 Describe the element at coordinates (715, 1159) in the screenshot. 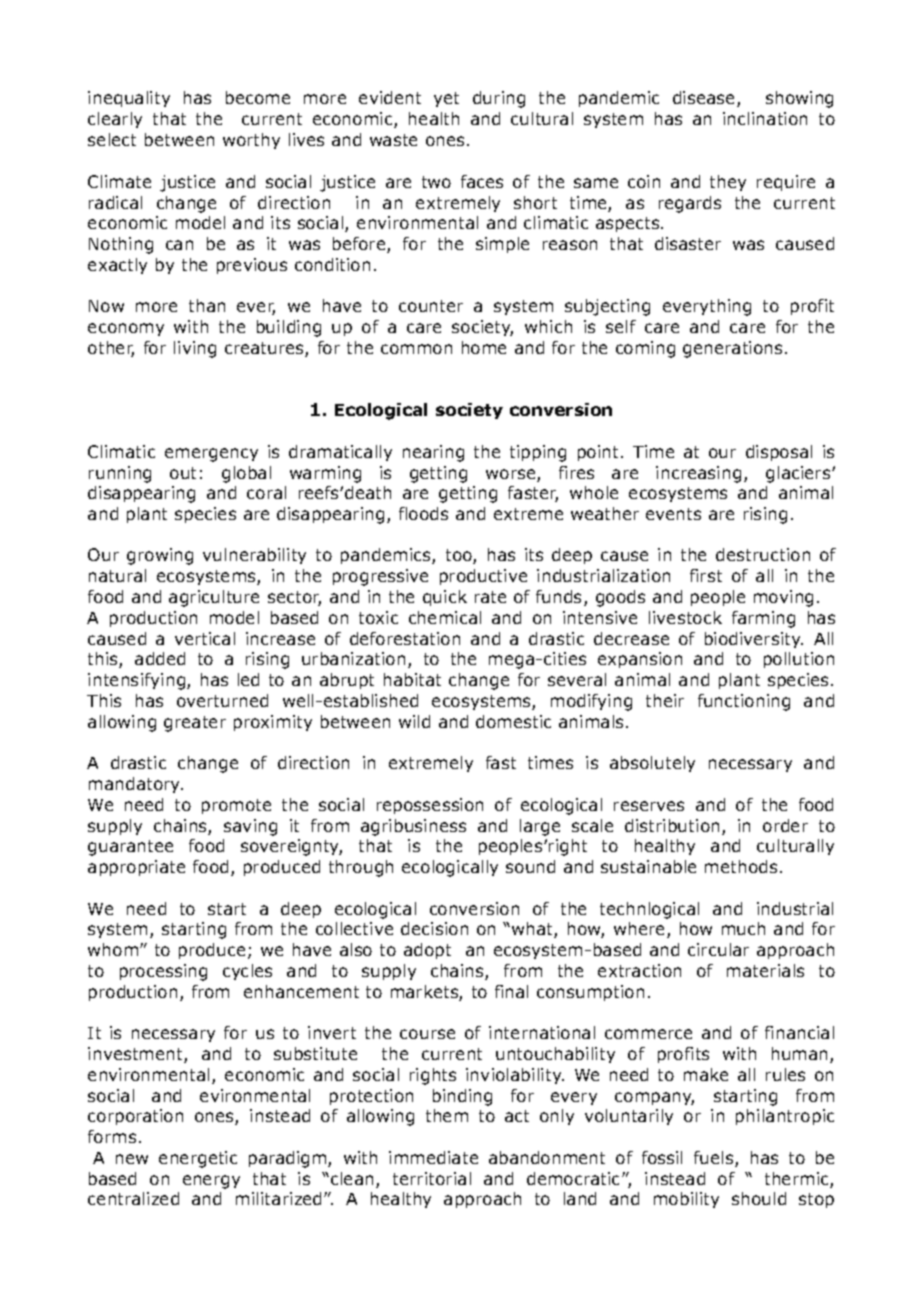

I see `fuels` at that location.
